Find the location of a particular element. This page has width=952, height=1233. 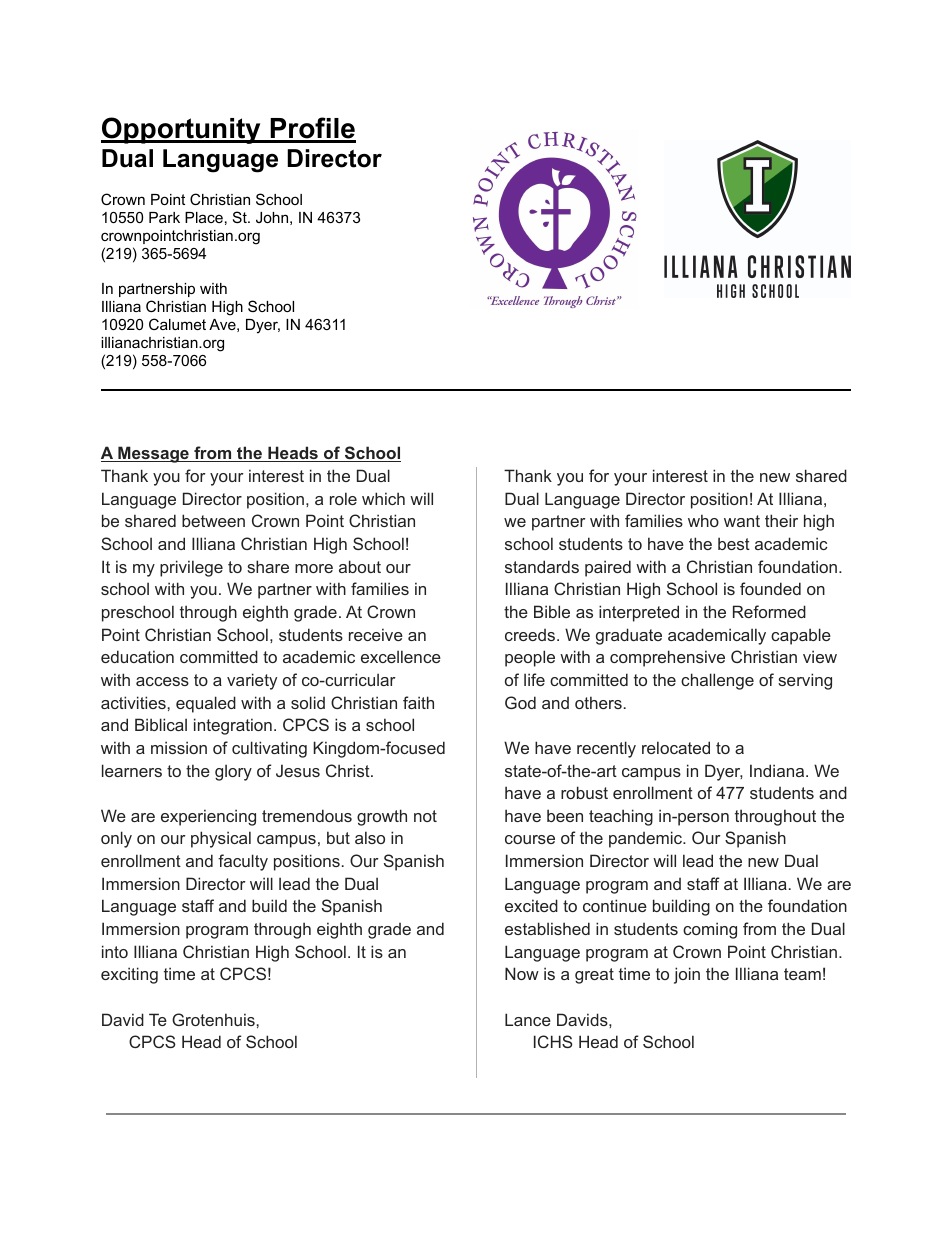

Now is located at coordinates (522, 973).
